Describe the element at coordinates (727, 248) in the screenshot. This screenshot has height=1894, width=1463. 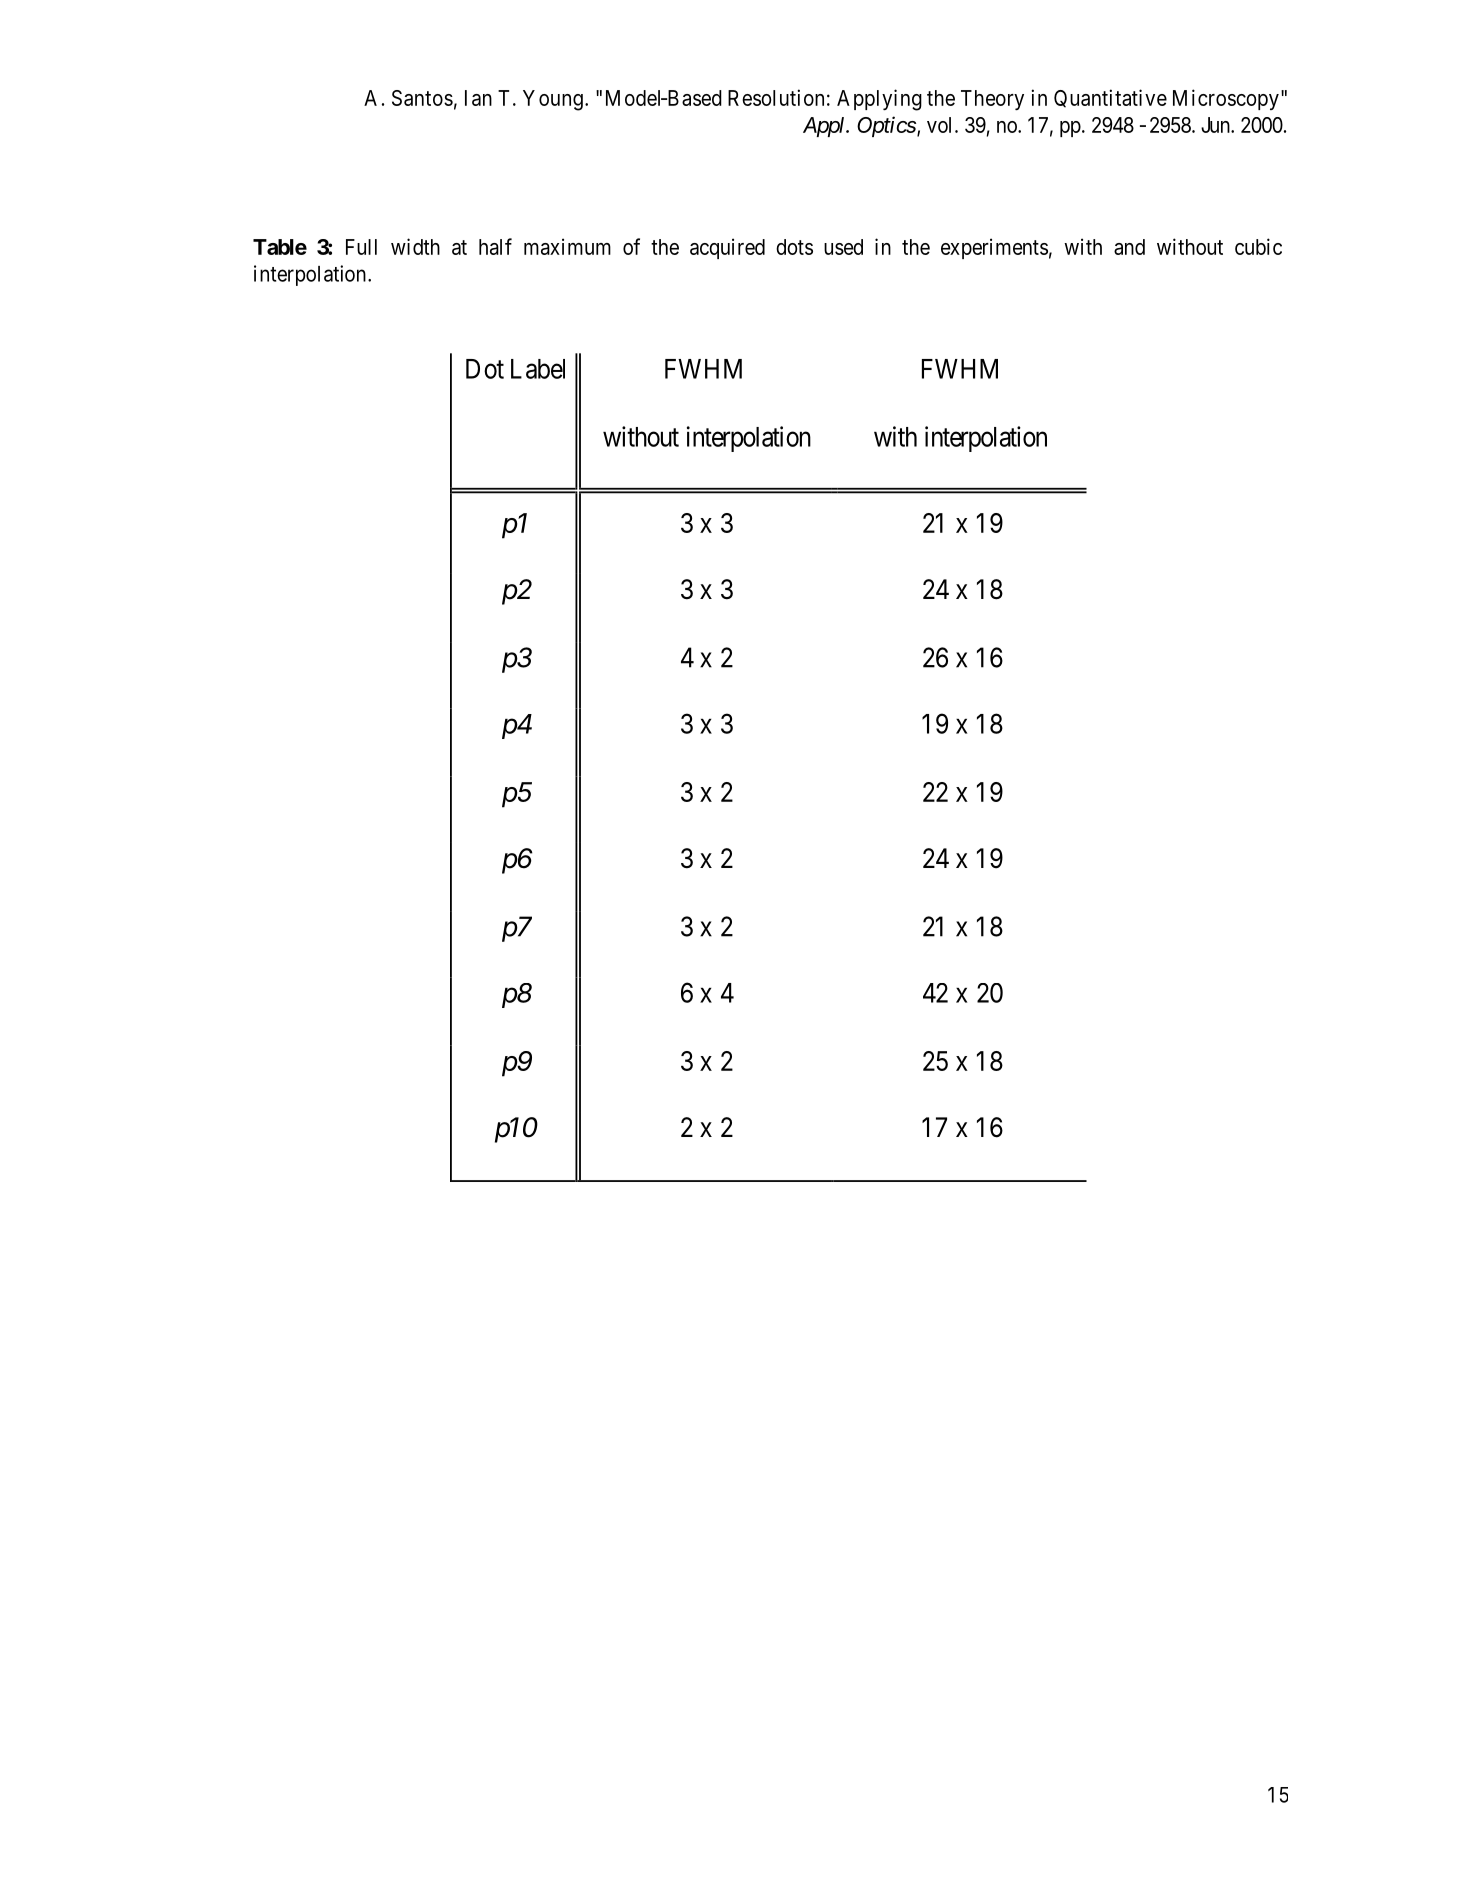
I see `acquired` at that location.
